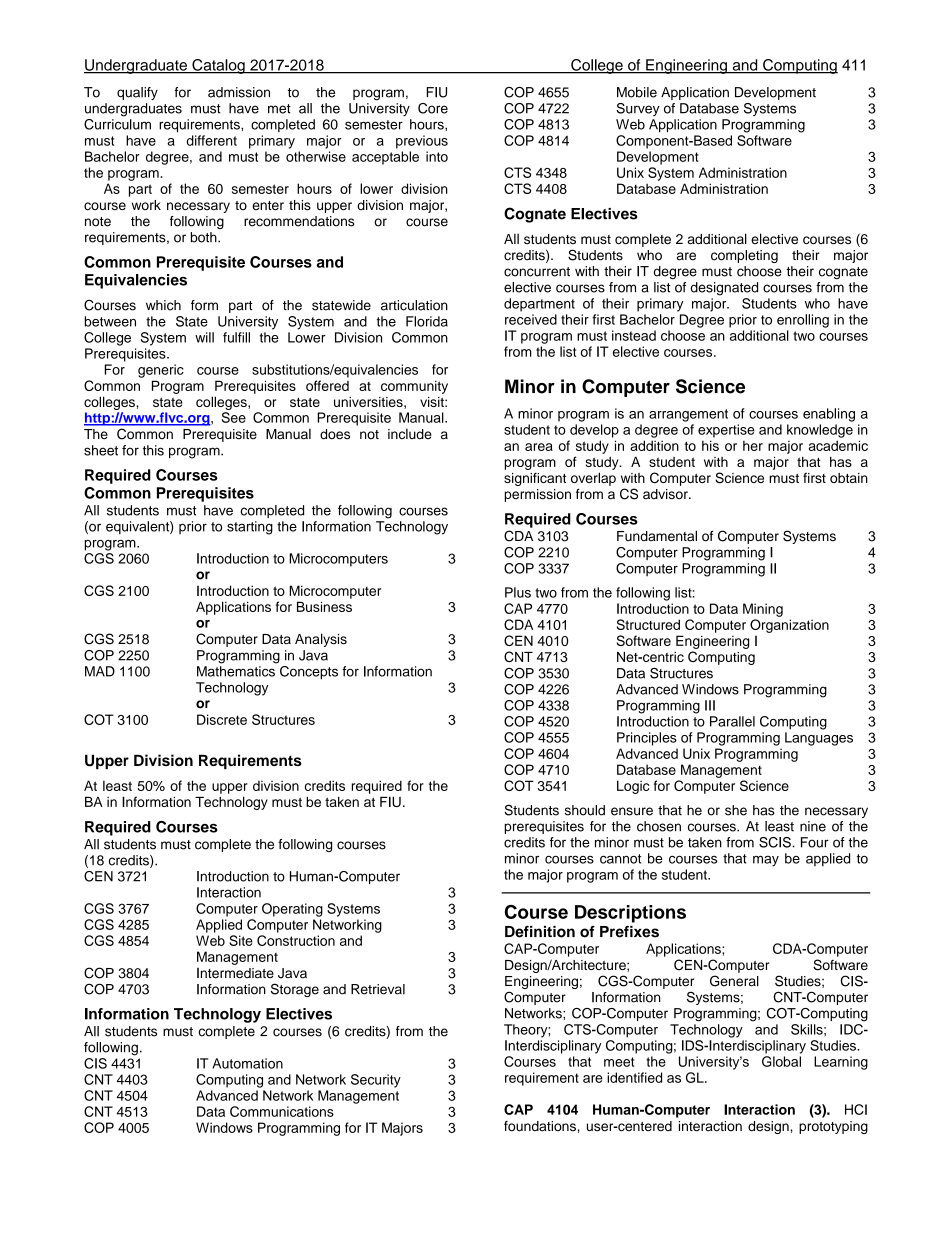 The image size is (952, 1233). Describe the element at coordinates (638, 109) in the screenshot. I see `Survey` at that location.
